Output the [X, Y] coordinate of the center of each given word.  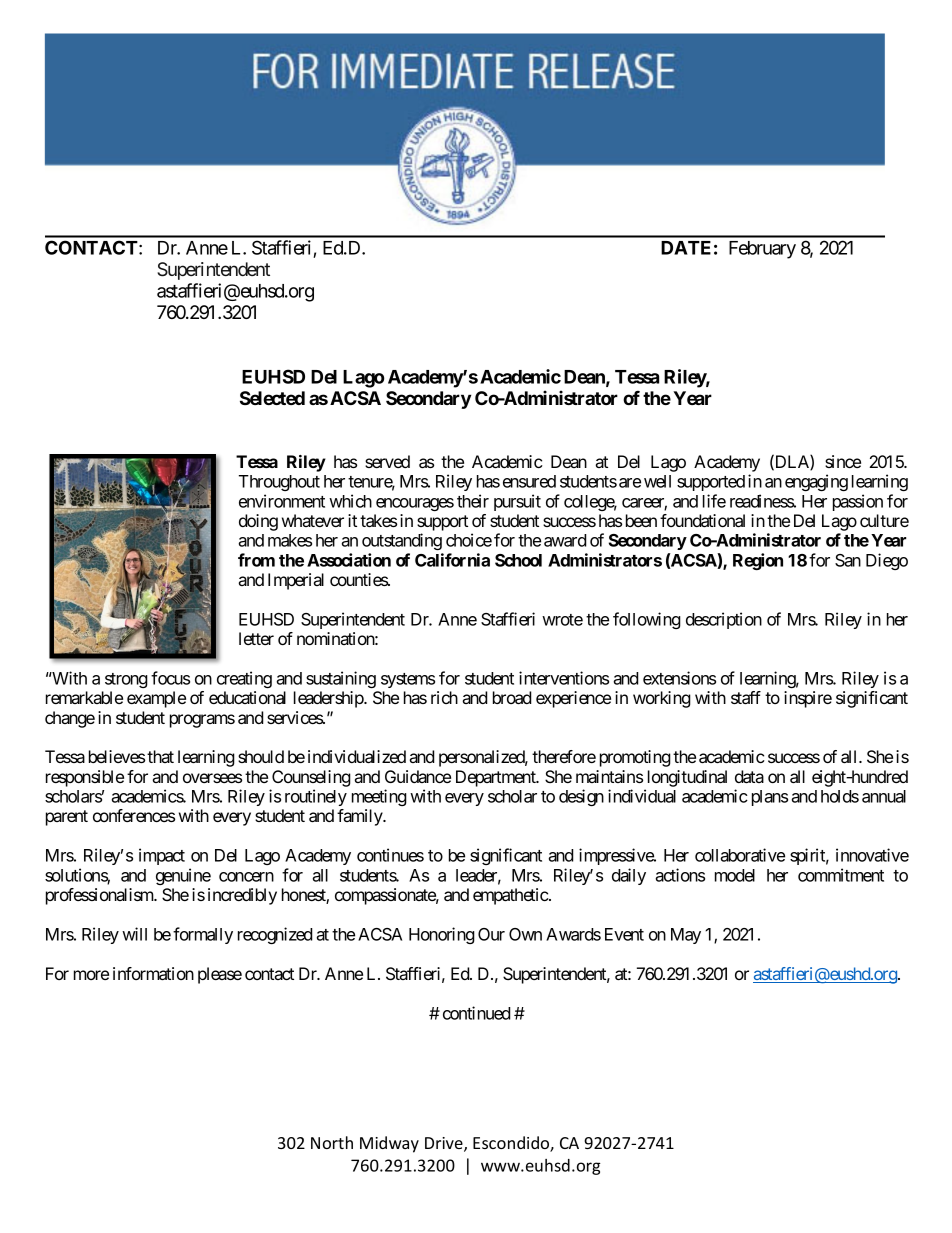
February [762, 250]
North [332, 1142]
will [134, 934]
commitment [841, 875]
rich [444, 697]
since [843, 461]
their [473, 501]
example [156, 699]
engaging [816, 482]
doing [258, 522]
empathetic [511, 896]
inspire [808, 699]
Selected [272, 398]
